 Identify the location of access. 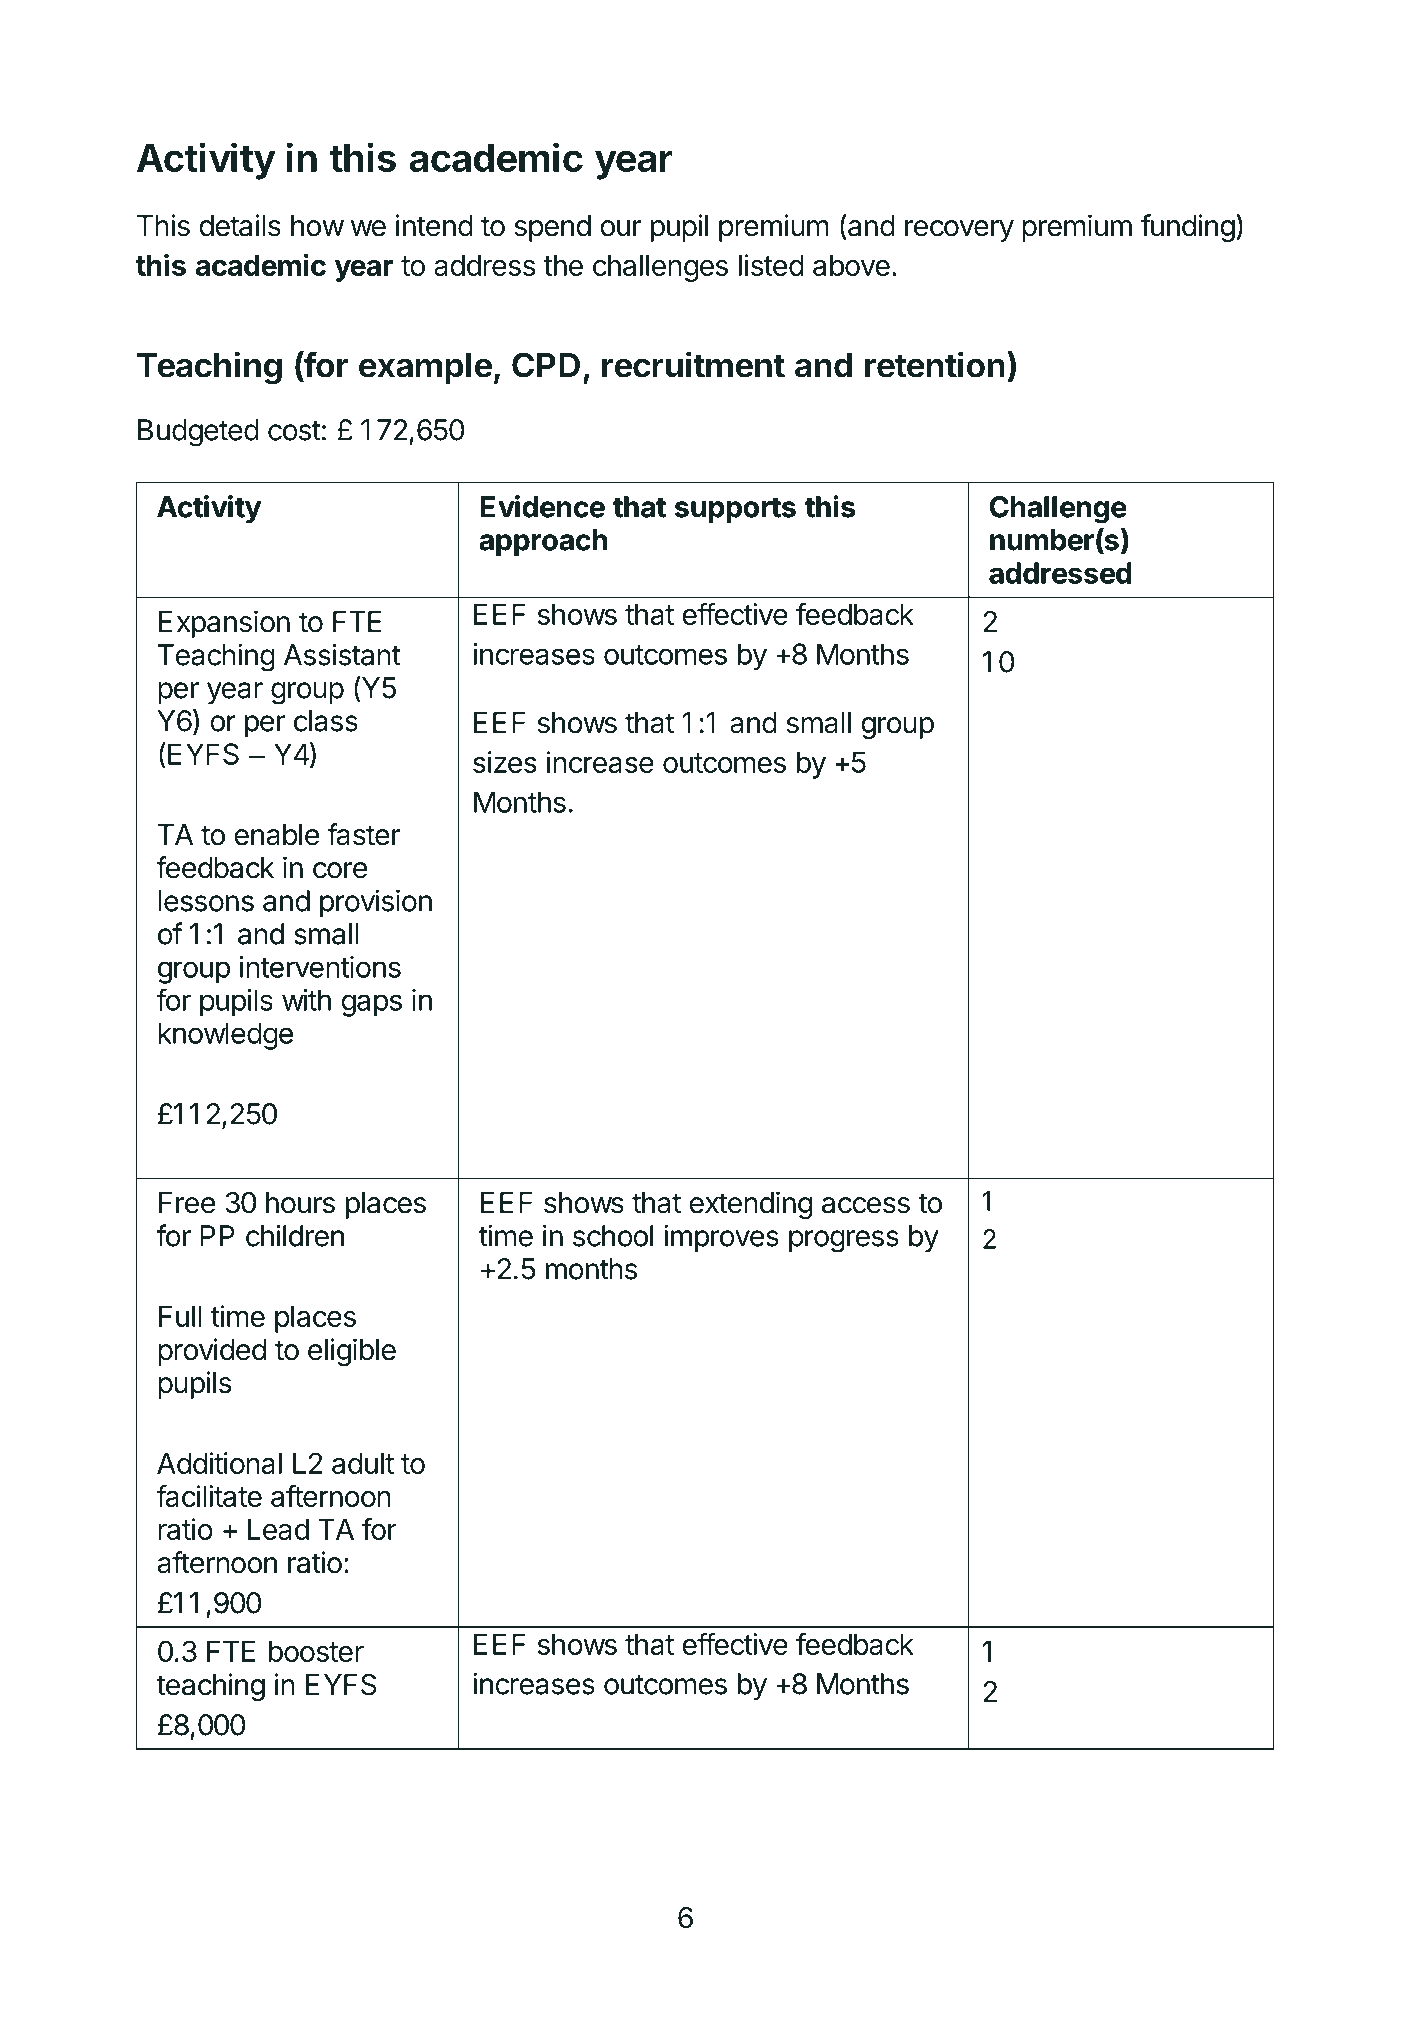
(866, 1205).
